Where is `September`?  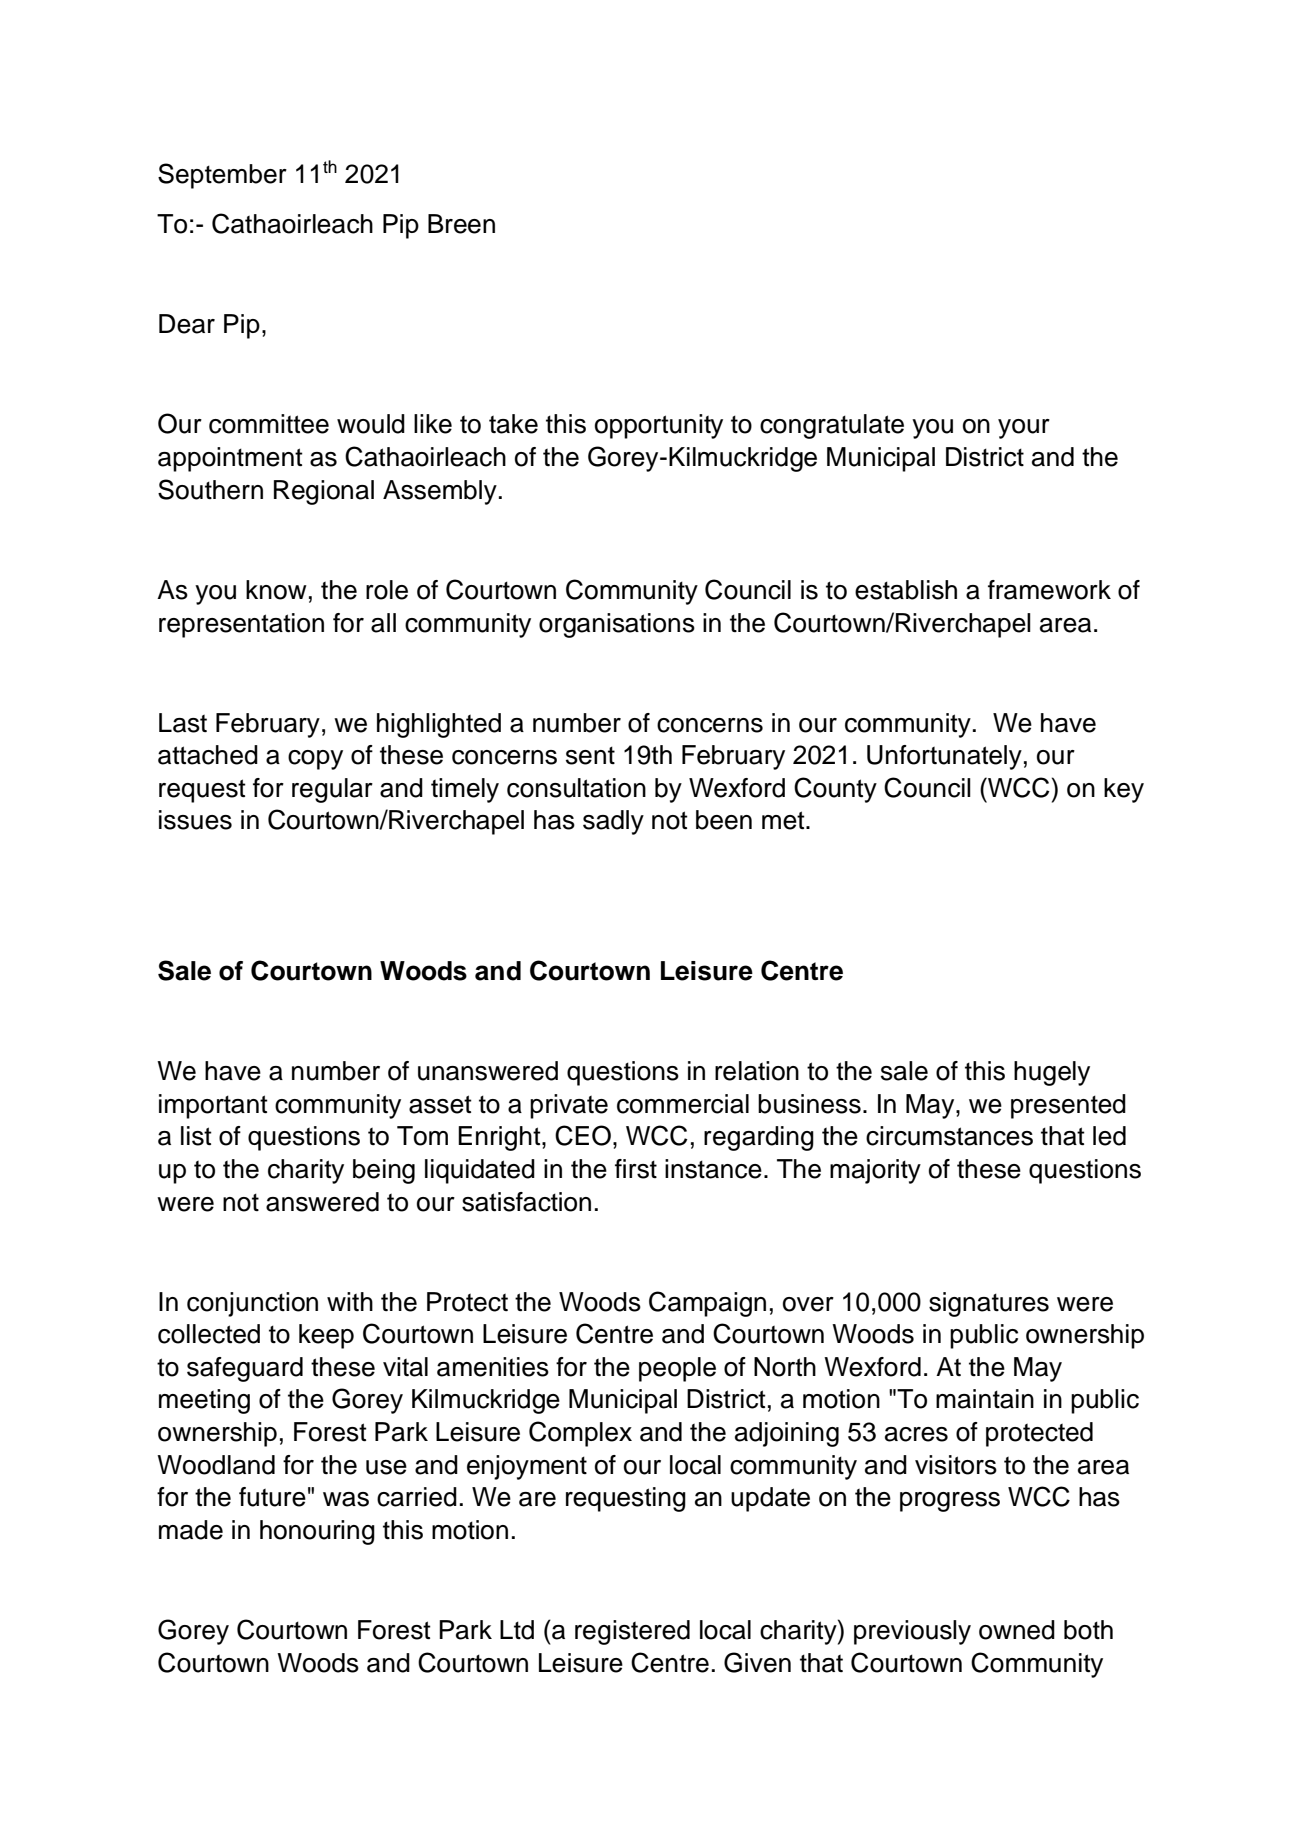
September is located at coordinates (222, 176).
